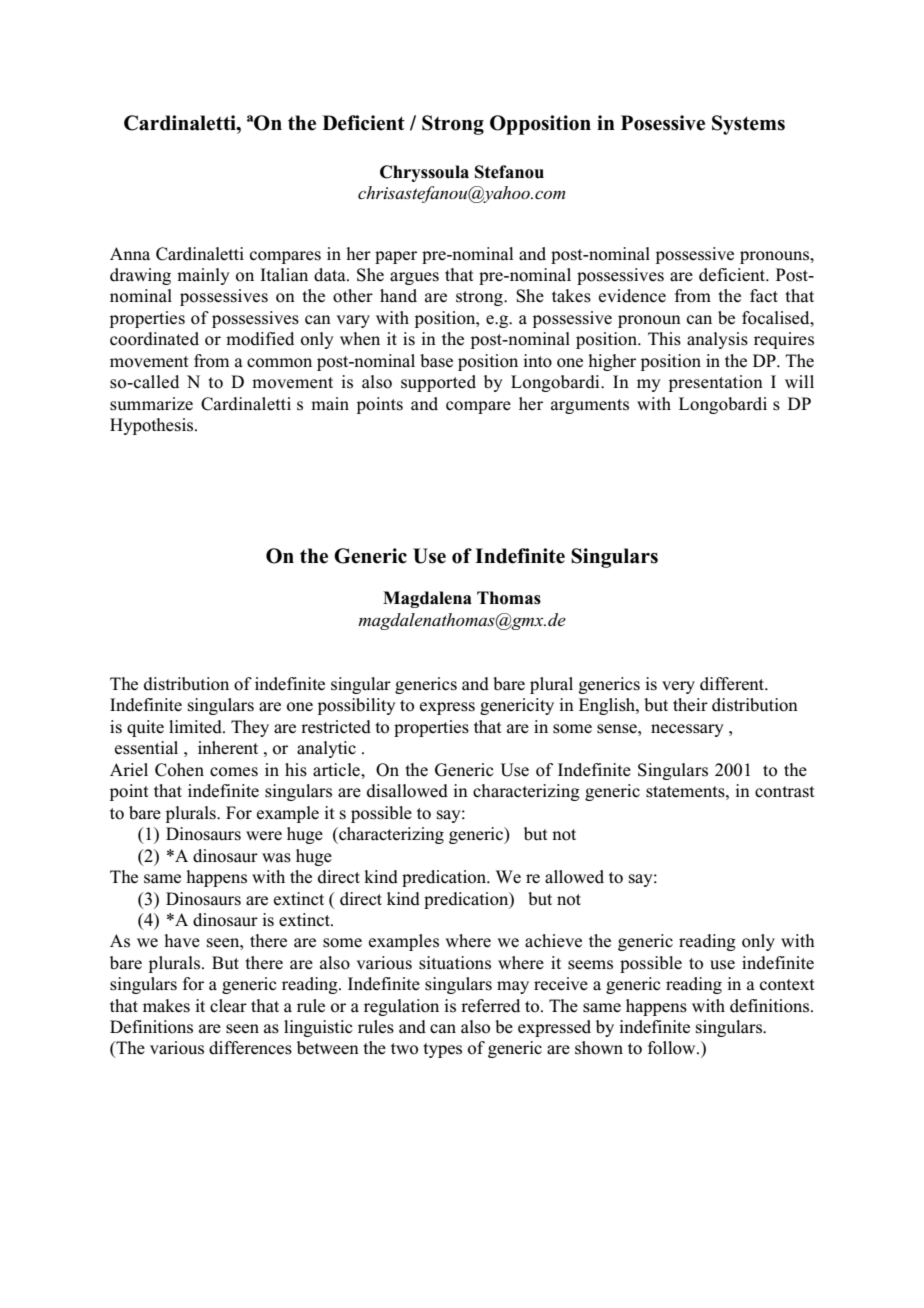 This screenshot has width=924, height=1308. I want to click on possibility, so click(357, 706).
